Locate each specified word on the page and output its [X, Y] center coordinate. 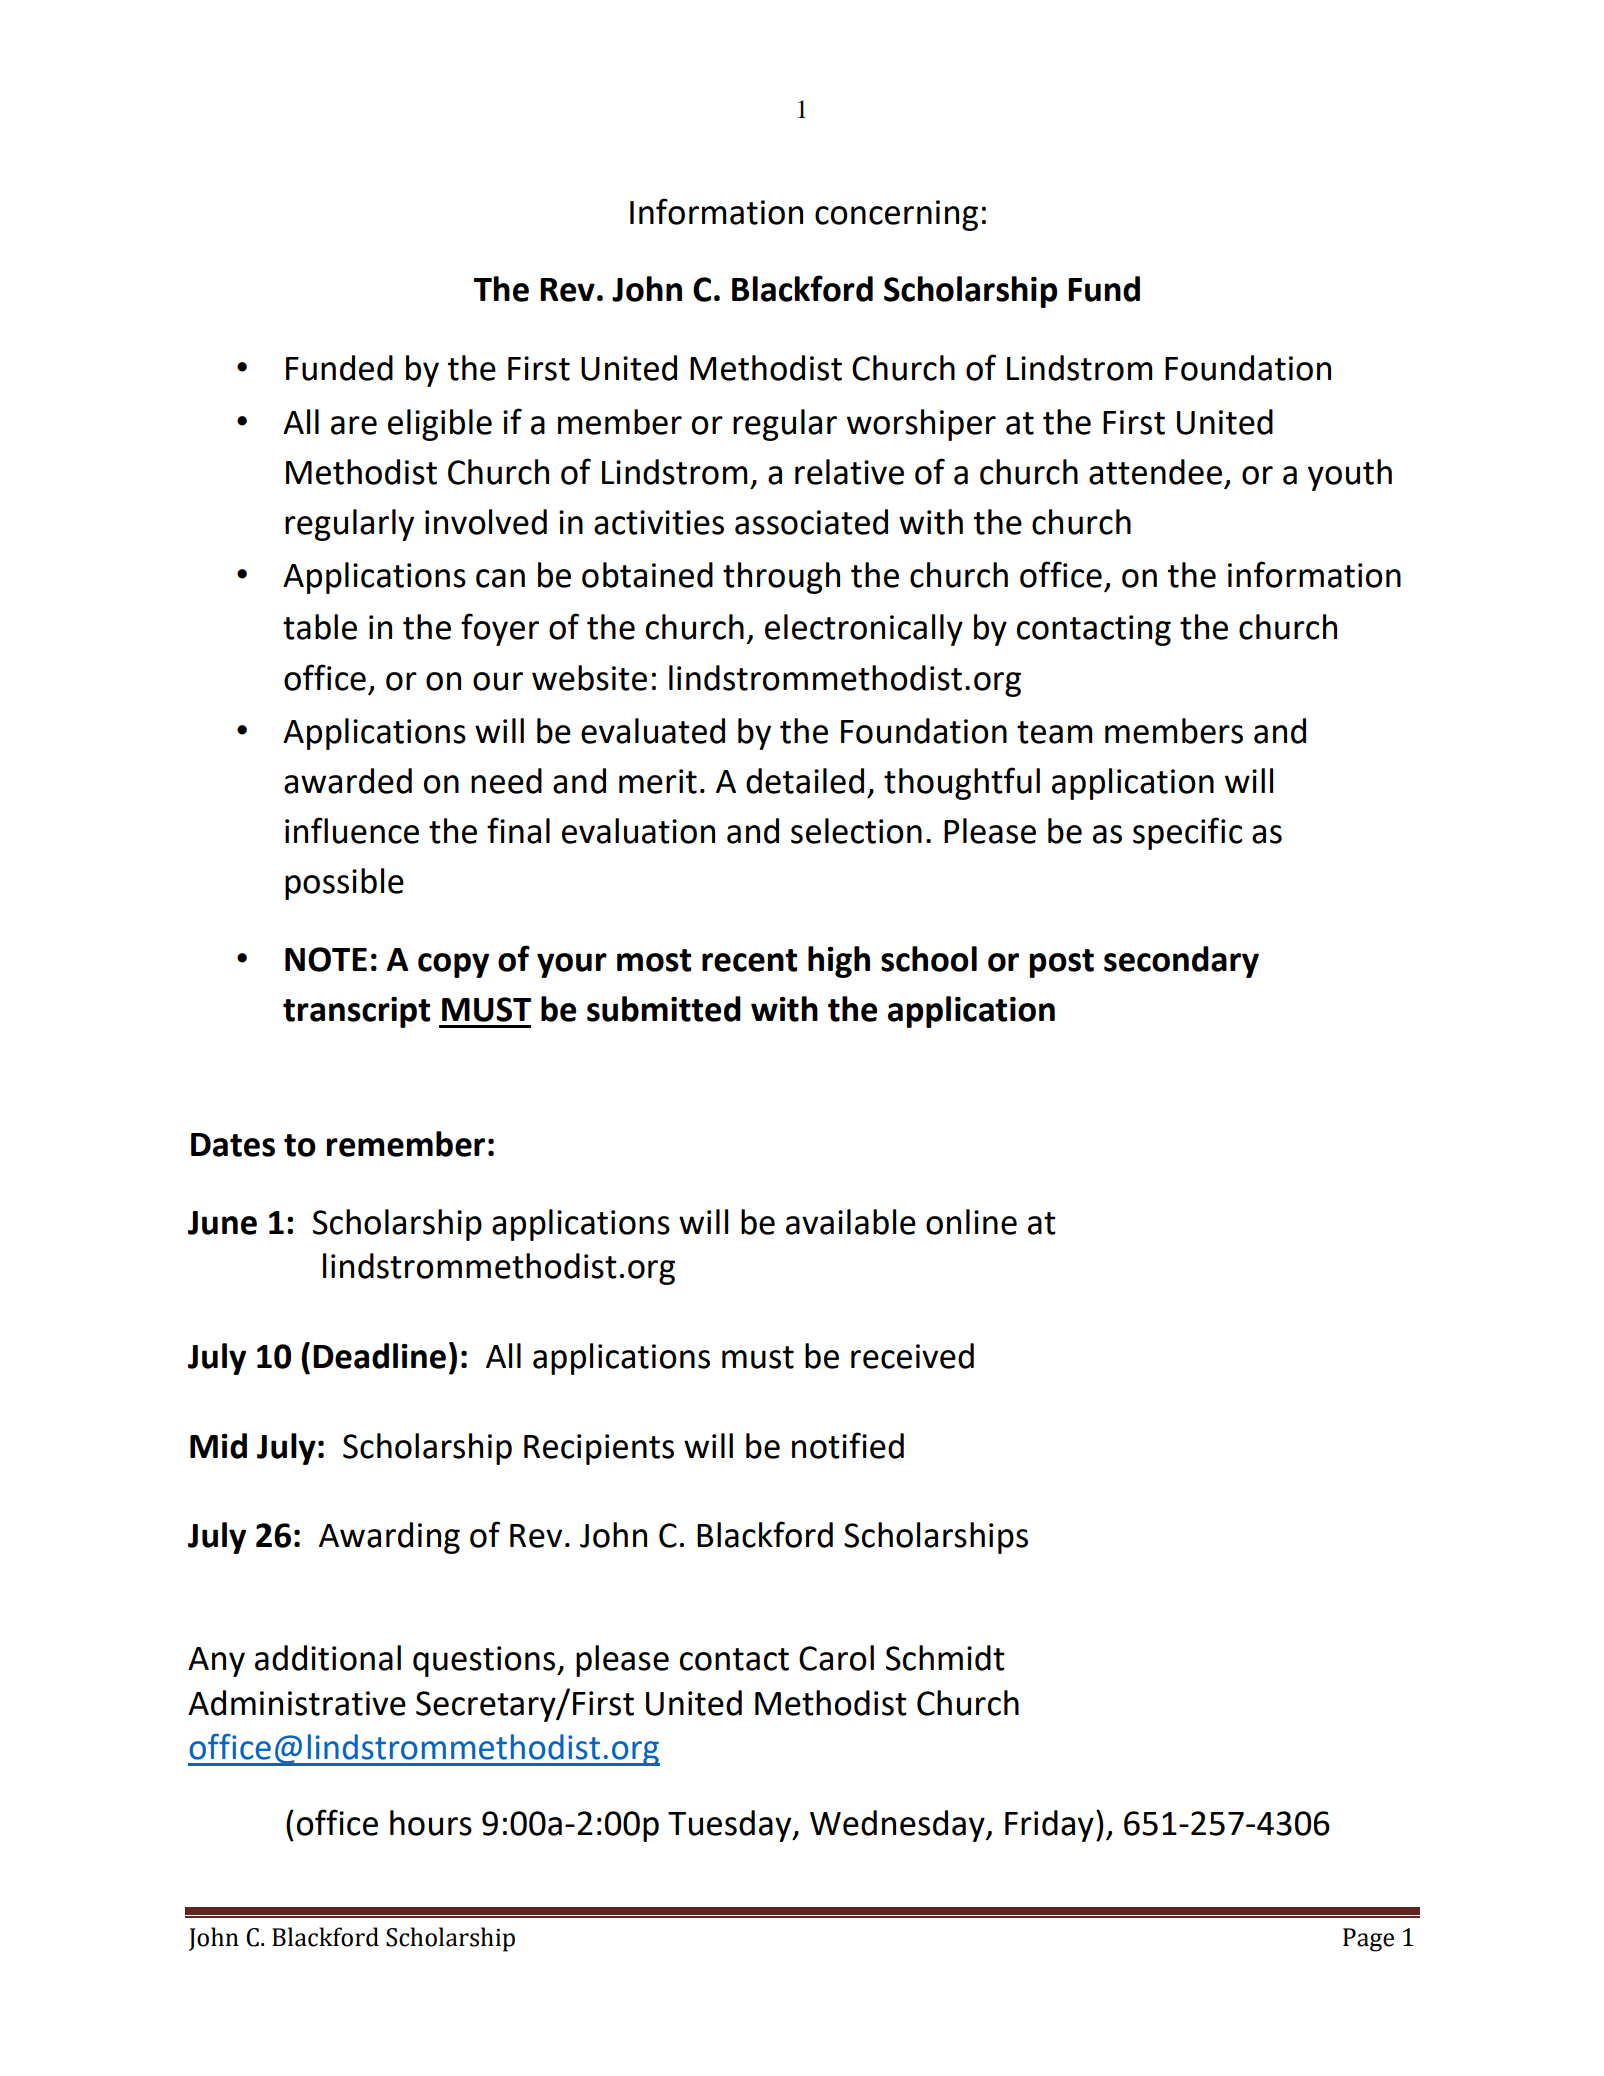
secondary [1181, 962]
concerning [896, 215]
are [354, 425]
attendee [1155, 472]
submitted [664, 1009]
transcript [356, 1012]
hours [431, 1823]
